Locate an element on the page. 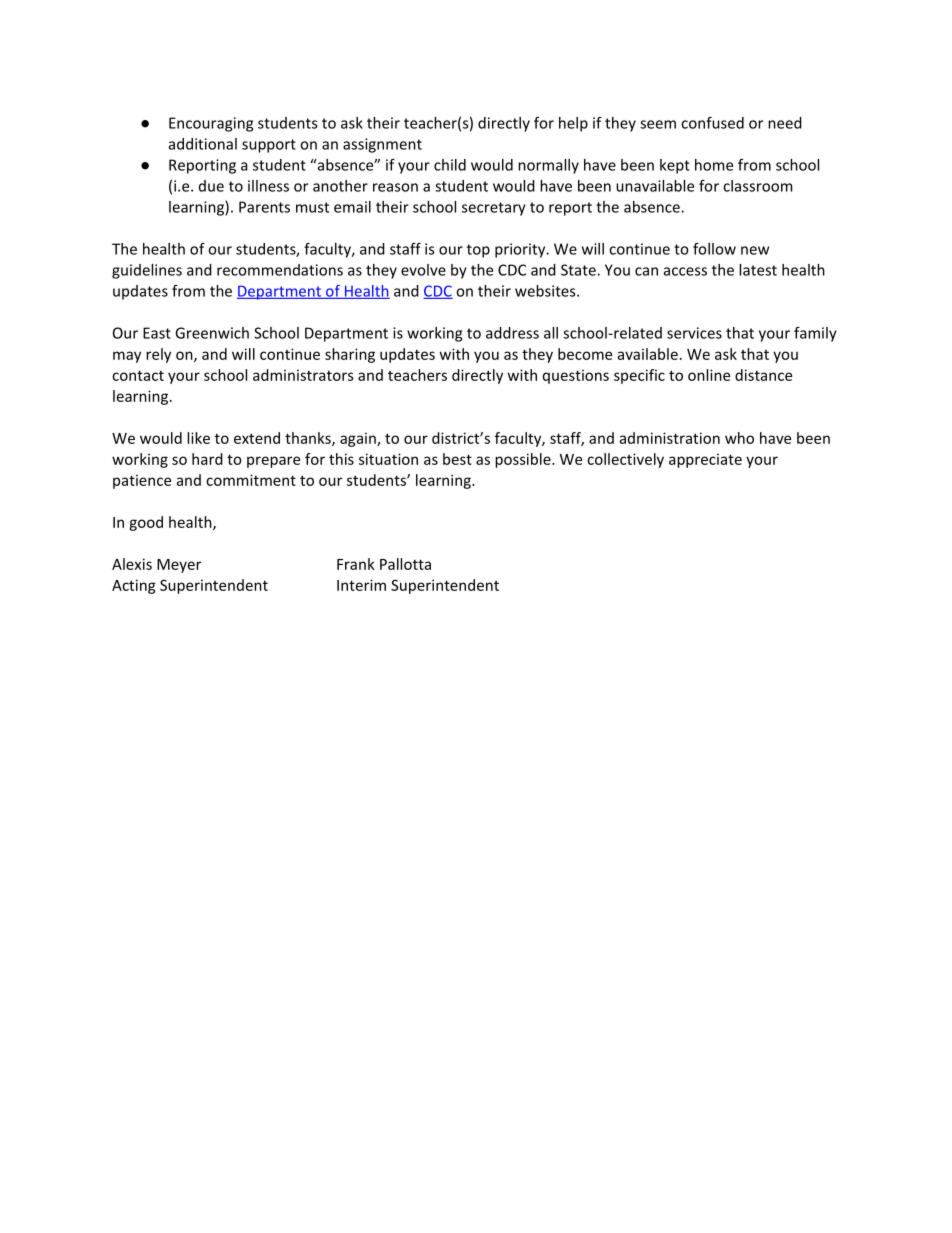 The height and width of the page is (1233, 952). Meyer is located at coordinates (179, 566).
